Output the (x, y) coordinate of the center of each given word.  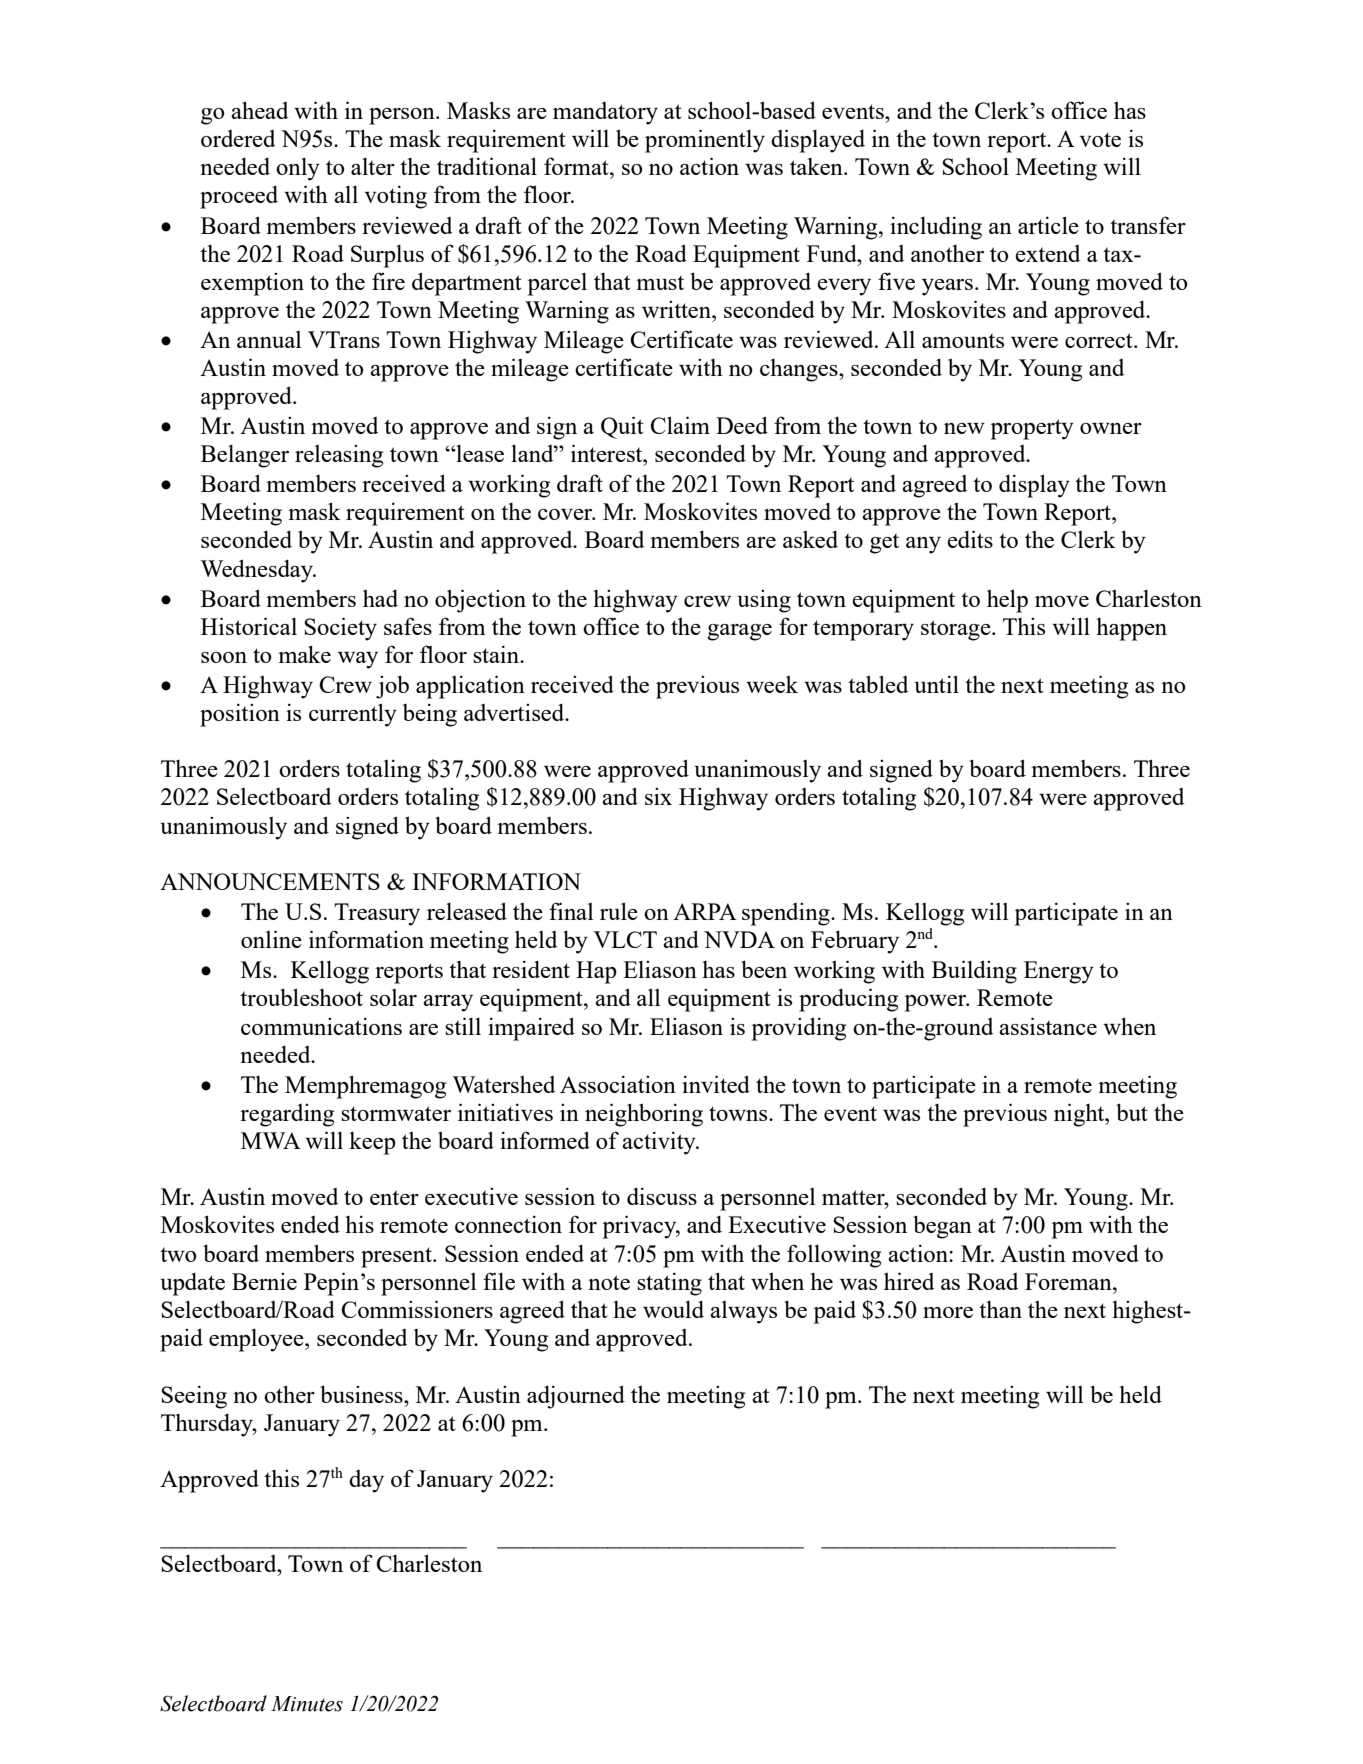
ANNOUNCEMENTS (270, 881)
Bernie (264, 1281)
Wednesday (257, 571)
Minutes (307, 1704)
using (764, 601)
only (298, 169)
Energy (1059, 972)
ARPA (705, 911)
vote (1100, 139)
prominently (705, 141)
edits (970, 539)
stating (669, 1284)
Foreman (1069, 1281)
